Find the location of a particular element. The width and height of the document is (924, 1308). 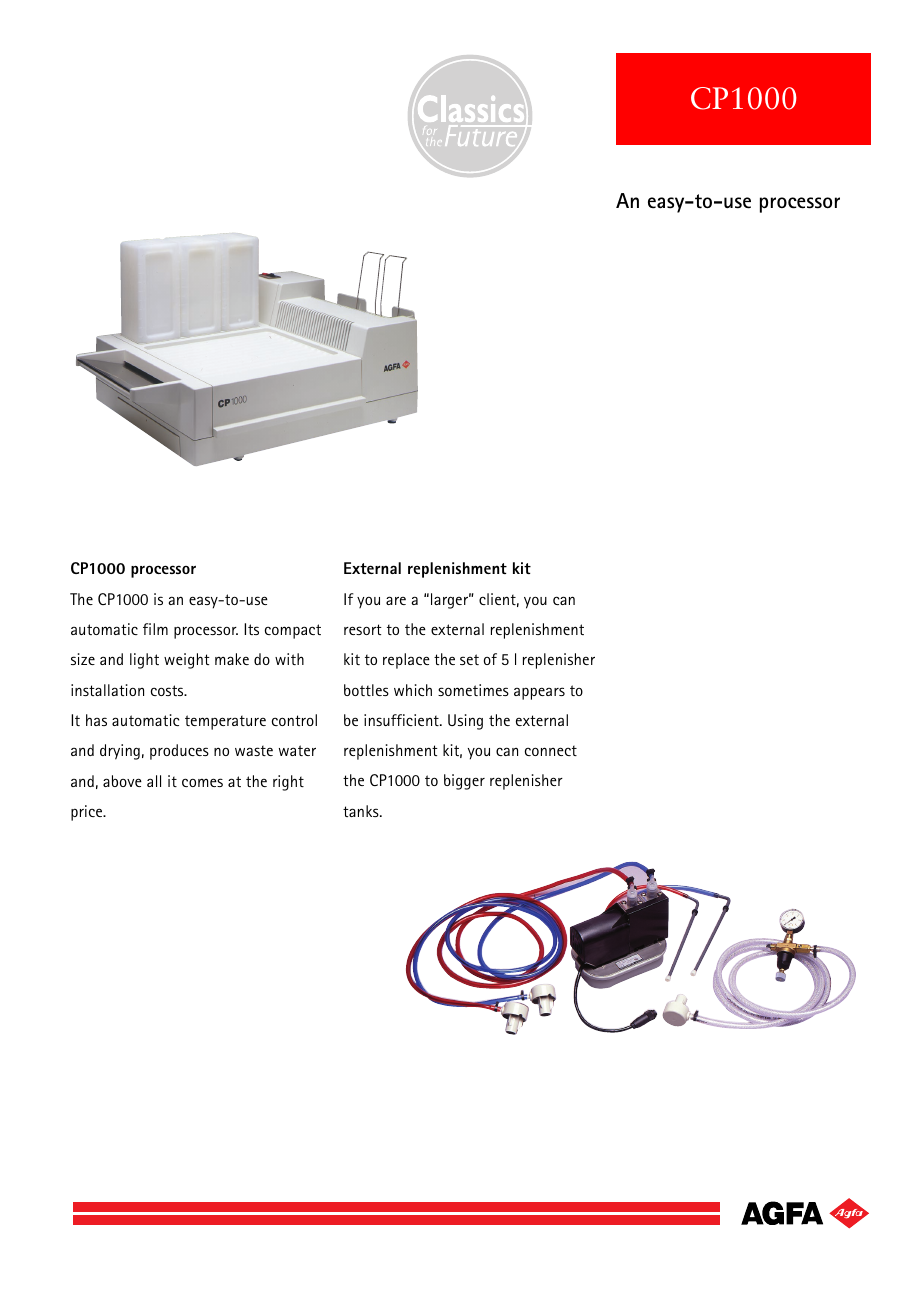

light is located at coordinates (144, 661).
